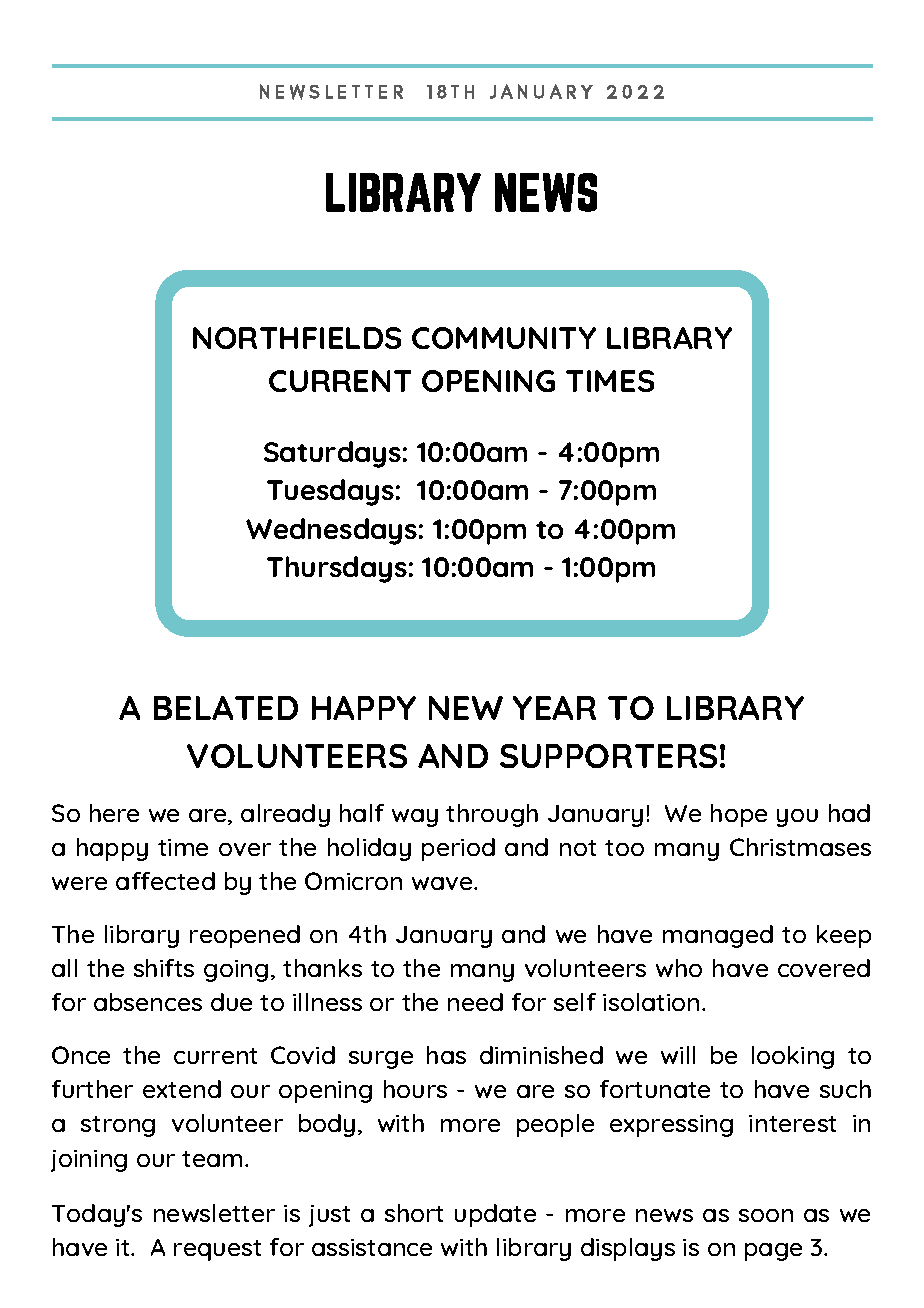 The image size is (924, 1308). Describe the element at coordinates (443, 883) in the screenshot. I see `wave` at that location.
